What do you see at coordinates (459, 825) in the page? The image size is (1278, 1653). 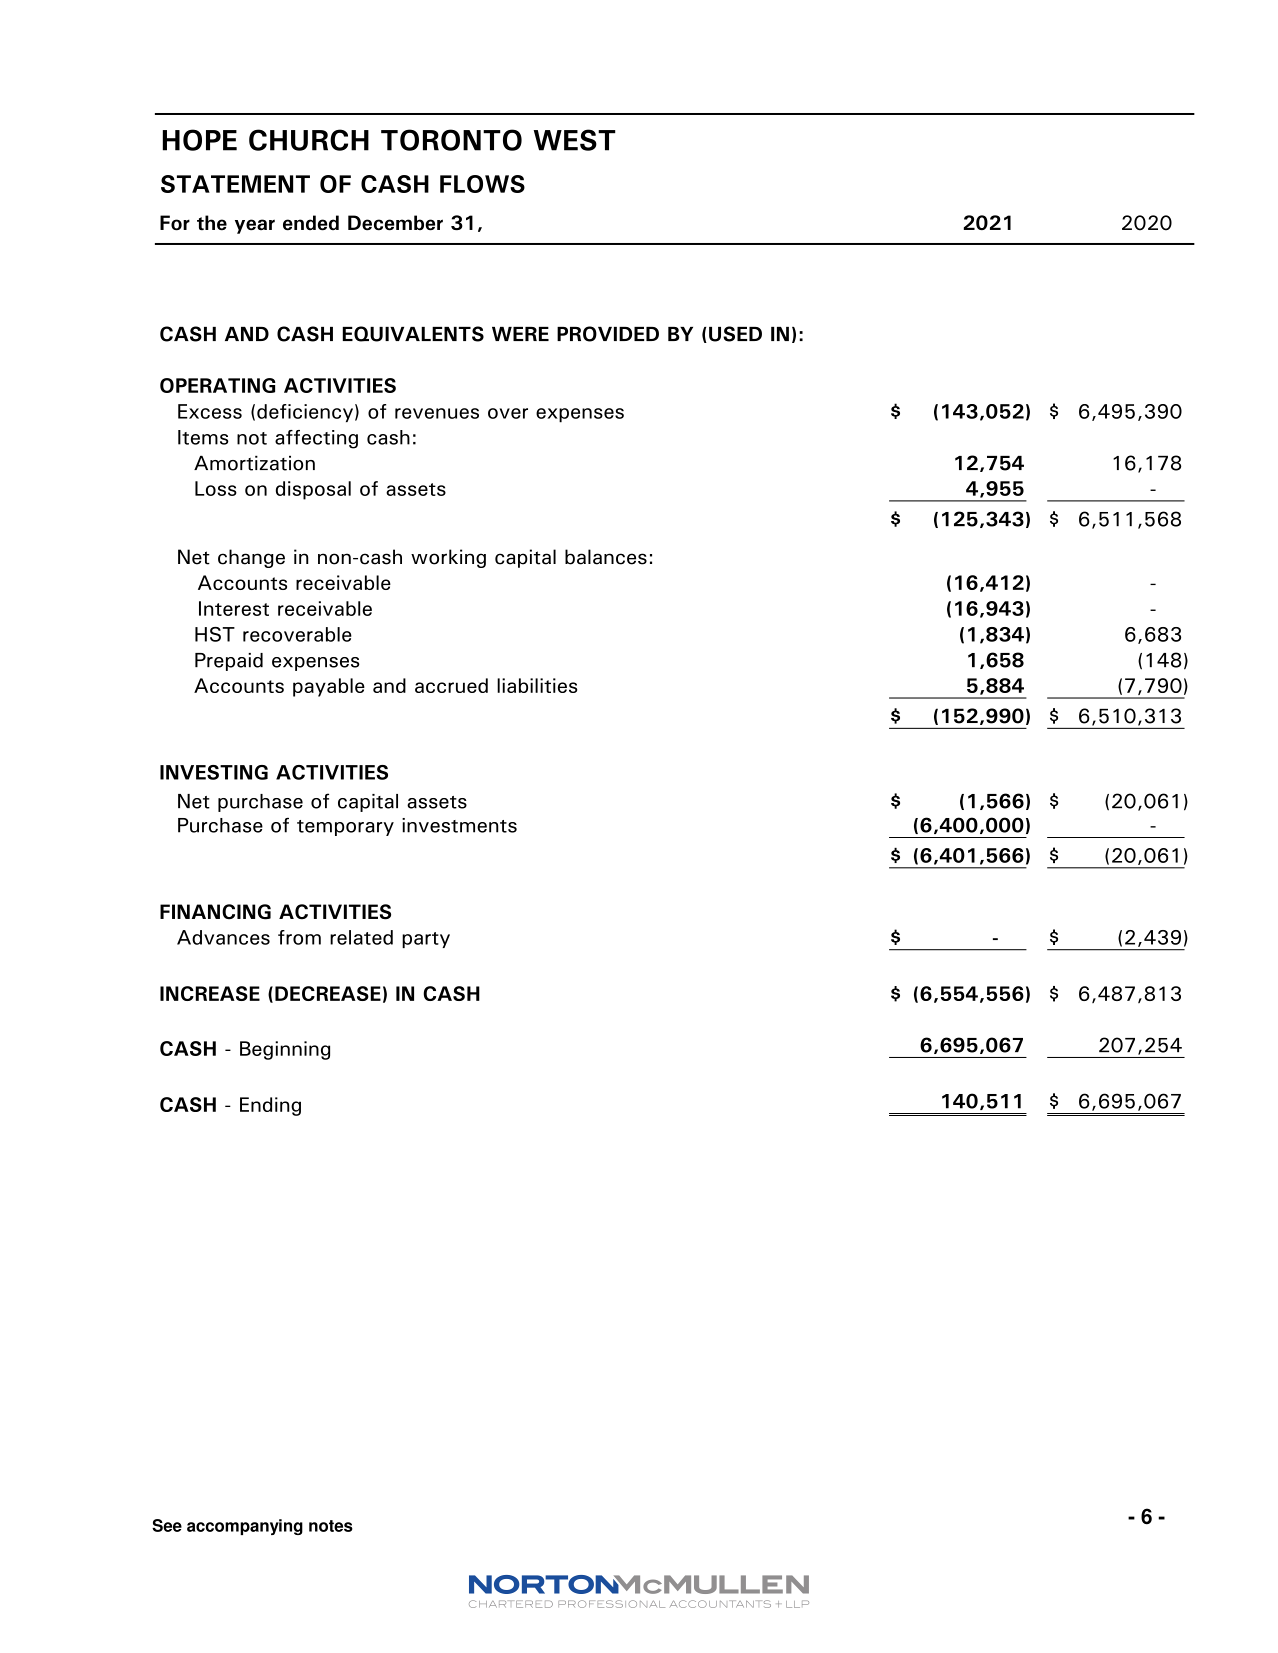 I see `investments` at bounding box center [459, 825].
